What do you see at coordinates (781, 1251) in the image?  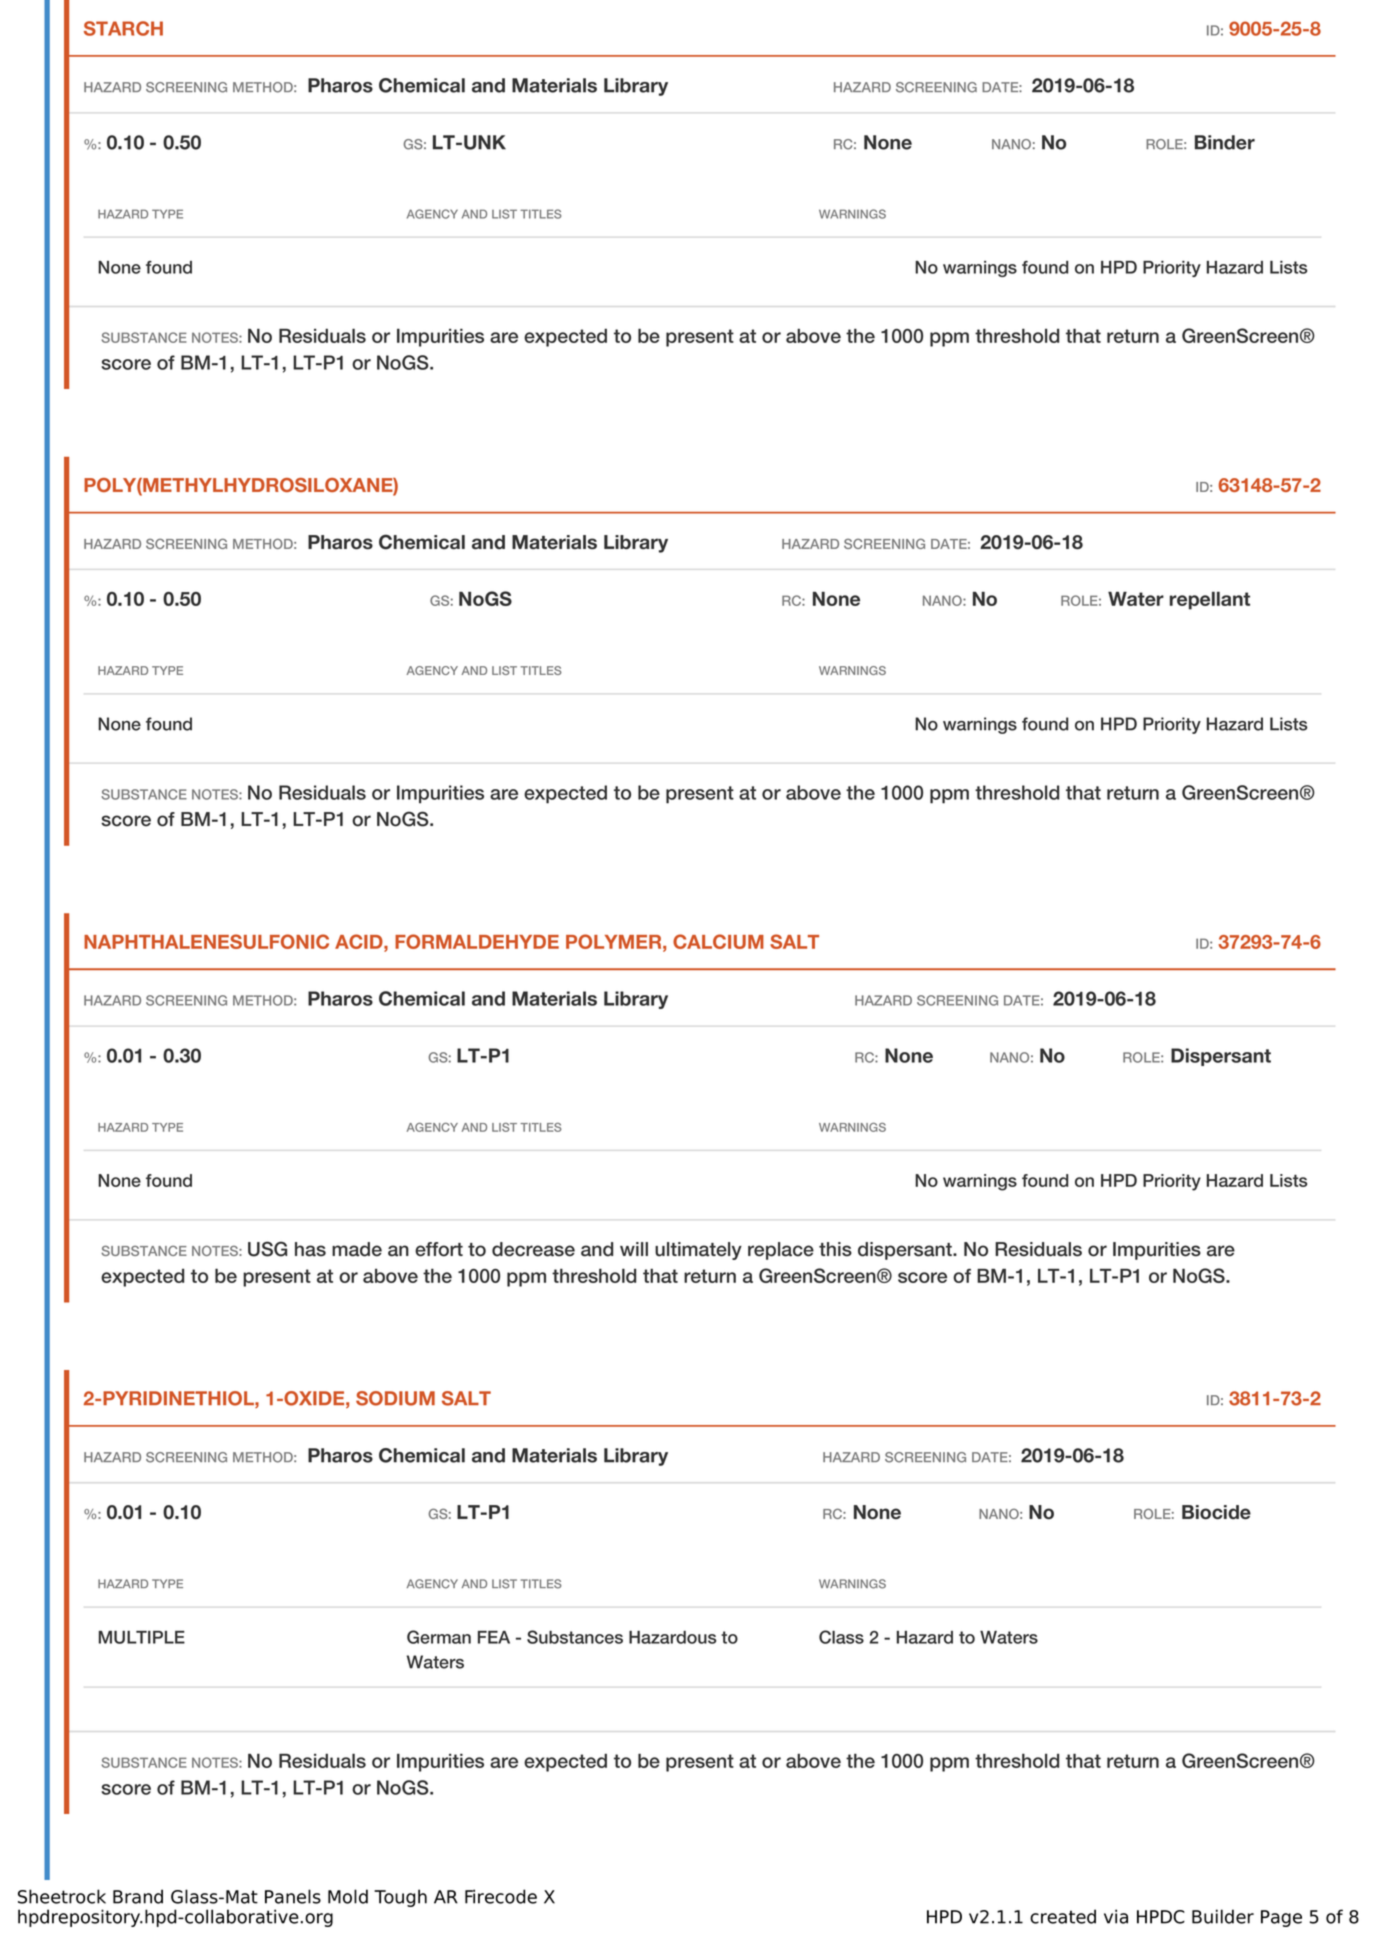 I see `replace` at bounding box center [781, 1251].
